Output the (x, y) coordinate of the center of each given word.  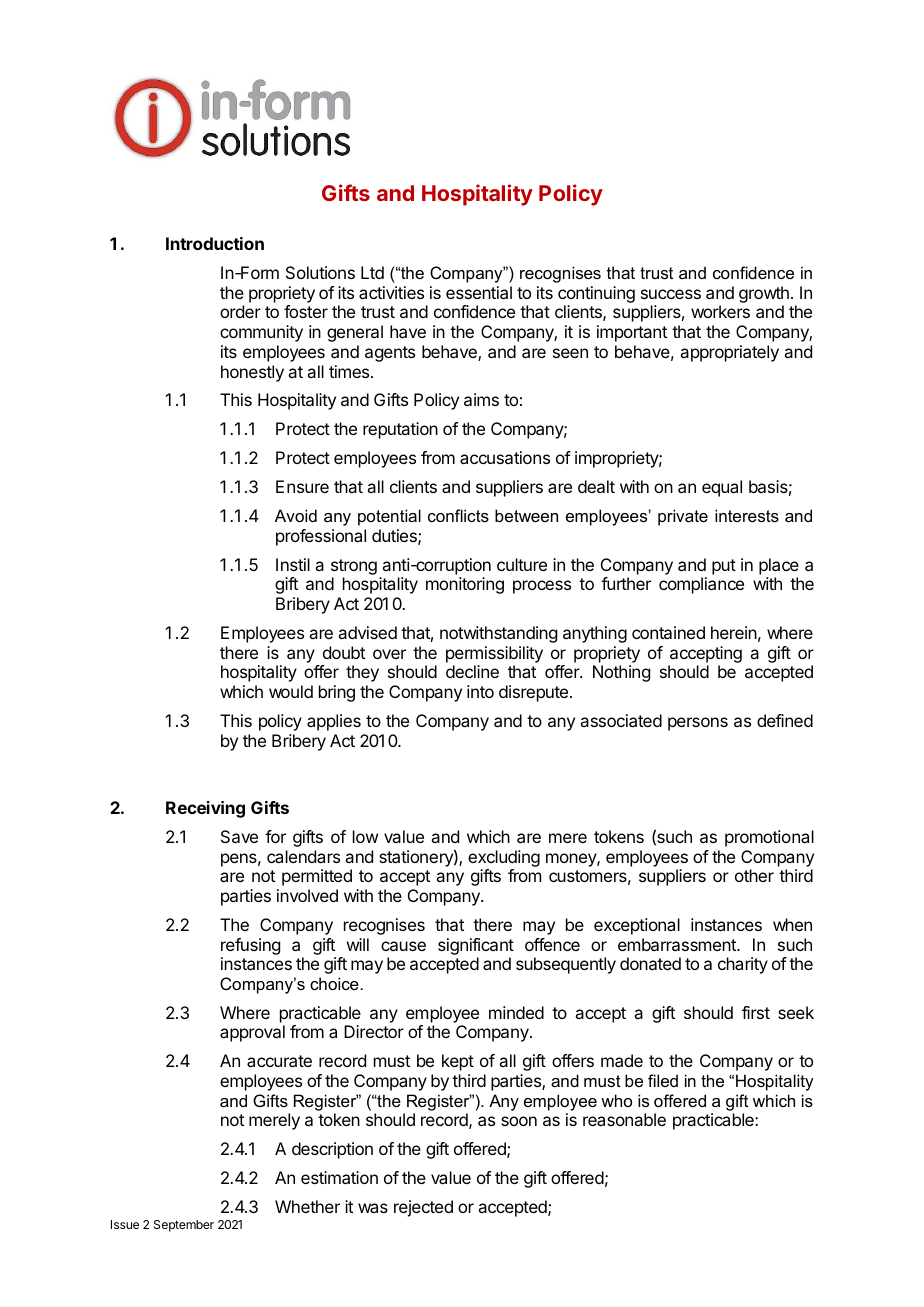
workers (720, 311)
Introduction (215, 243)
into (480, 691)
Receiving (205, 809)
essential (479, 292)
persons (698, 724)
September (184, 1226)
